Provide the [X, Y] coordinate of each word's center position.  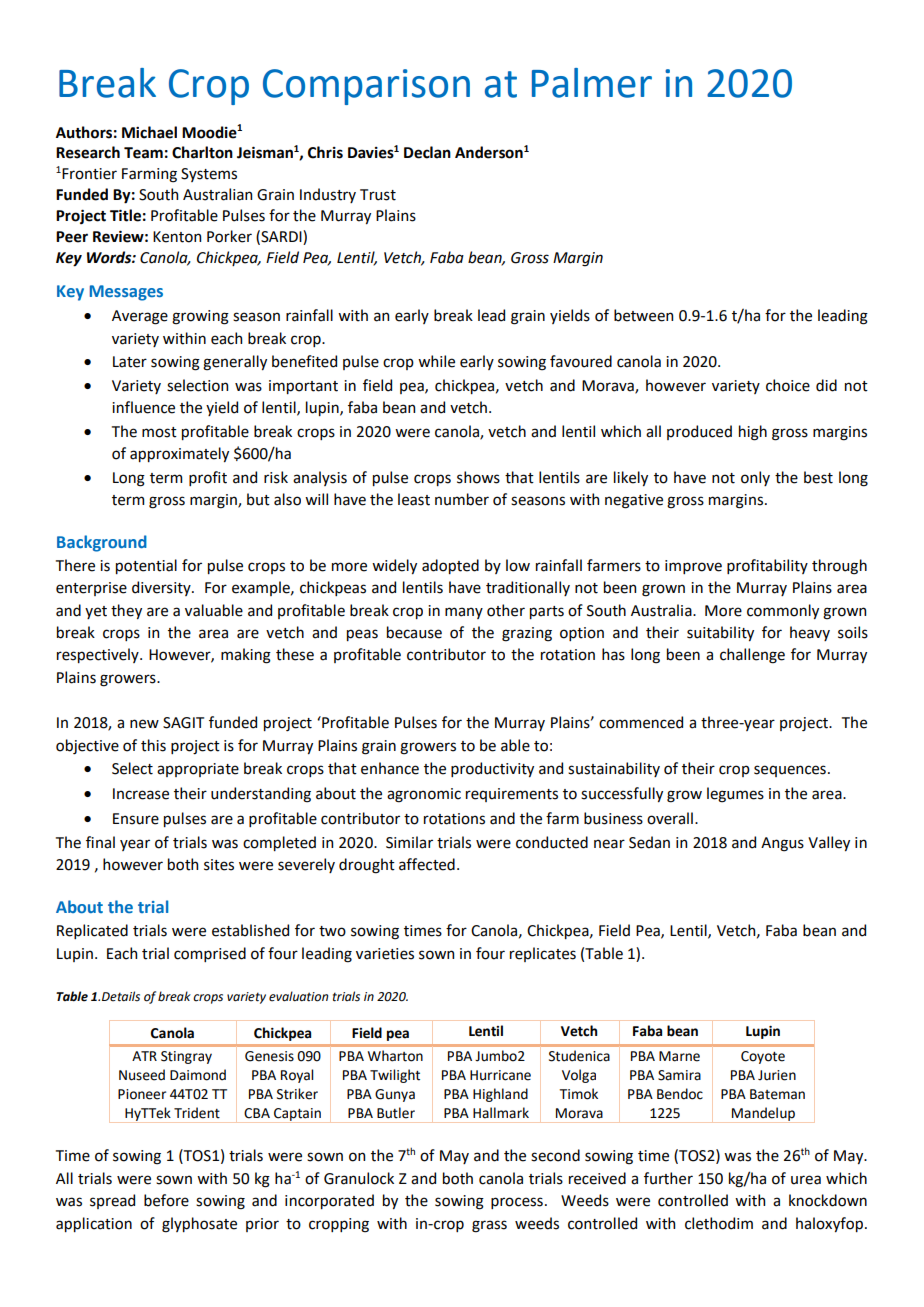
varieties [385, 954]
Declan [427, 152]
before [166, 1200]
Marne [679, 1056]
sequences [790, 771]
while [436, 361]
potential [146, 566]
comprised [210, 954]
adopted [450, 566]
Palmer [592, 83]
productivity [492, 769]
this [153, 745]
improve [693, 567]
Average [140, 317]
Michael [149, 132]
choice [788, 385]
